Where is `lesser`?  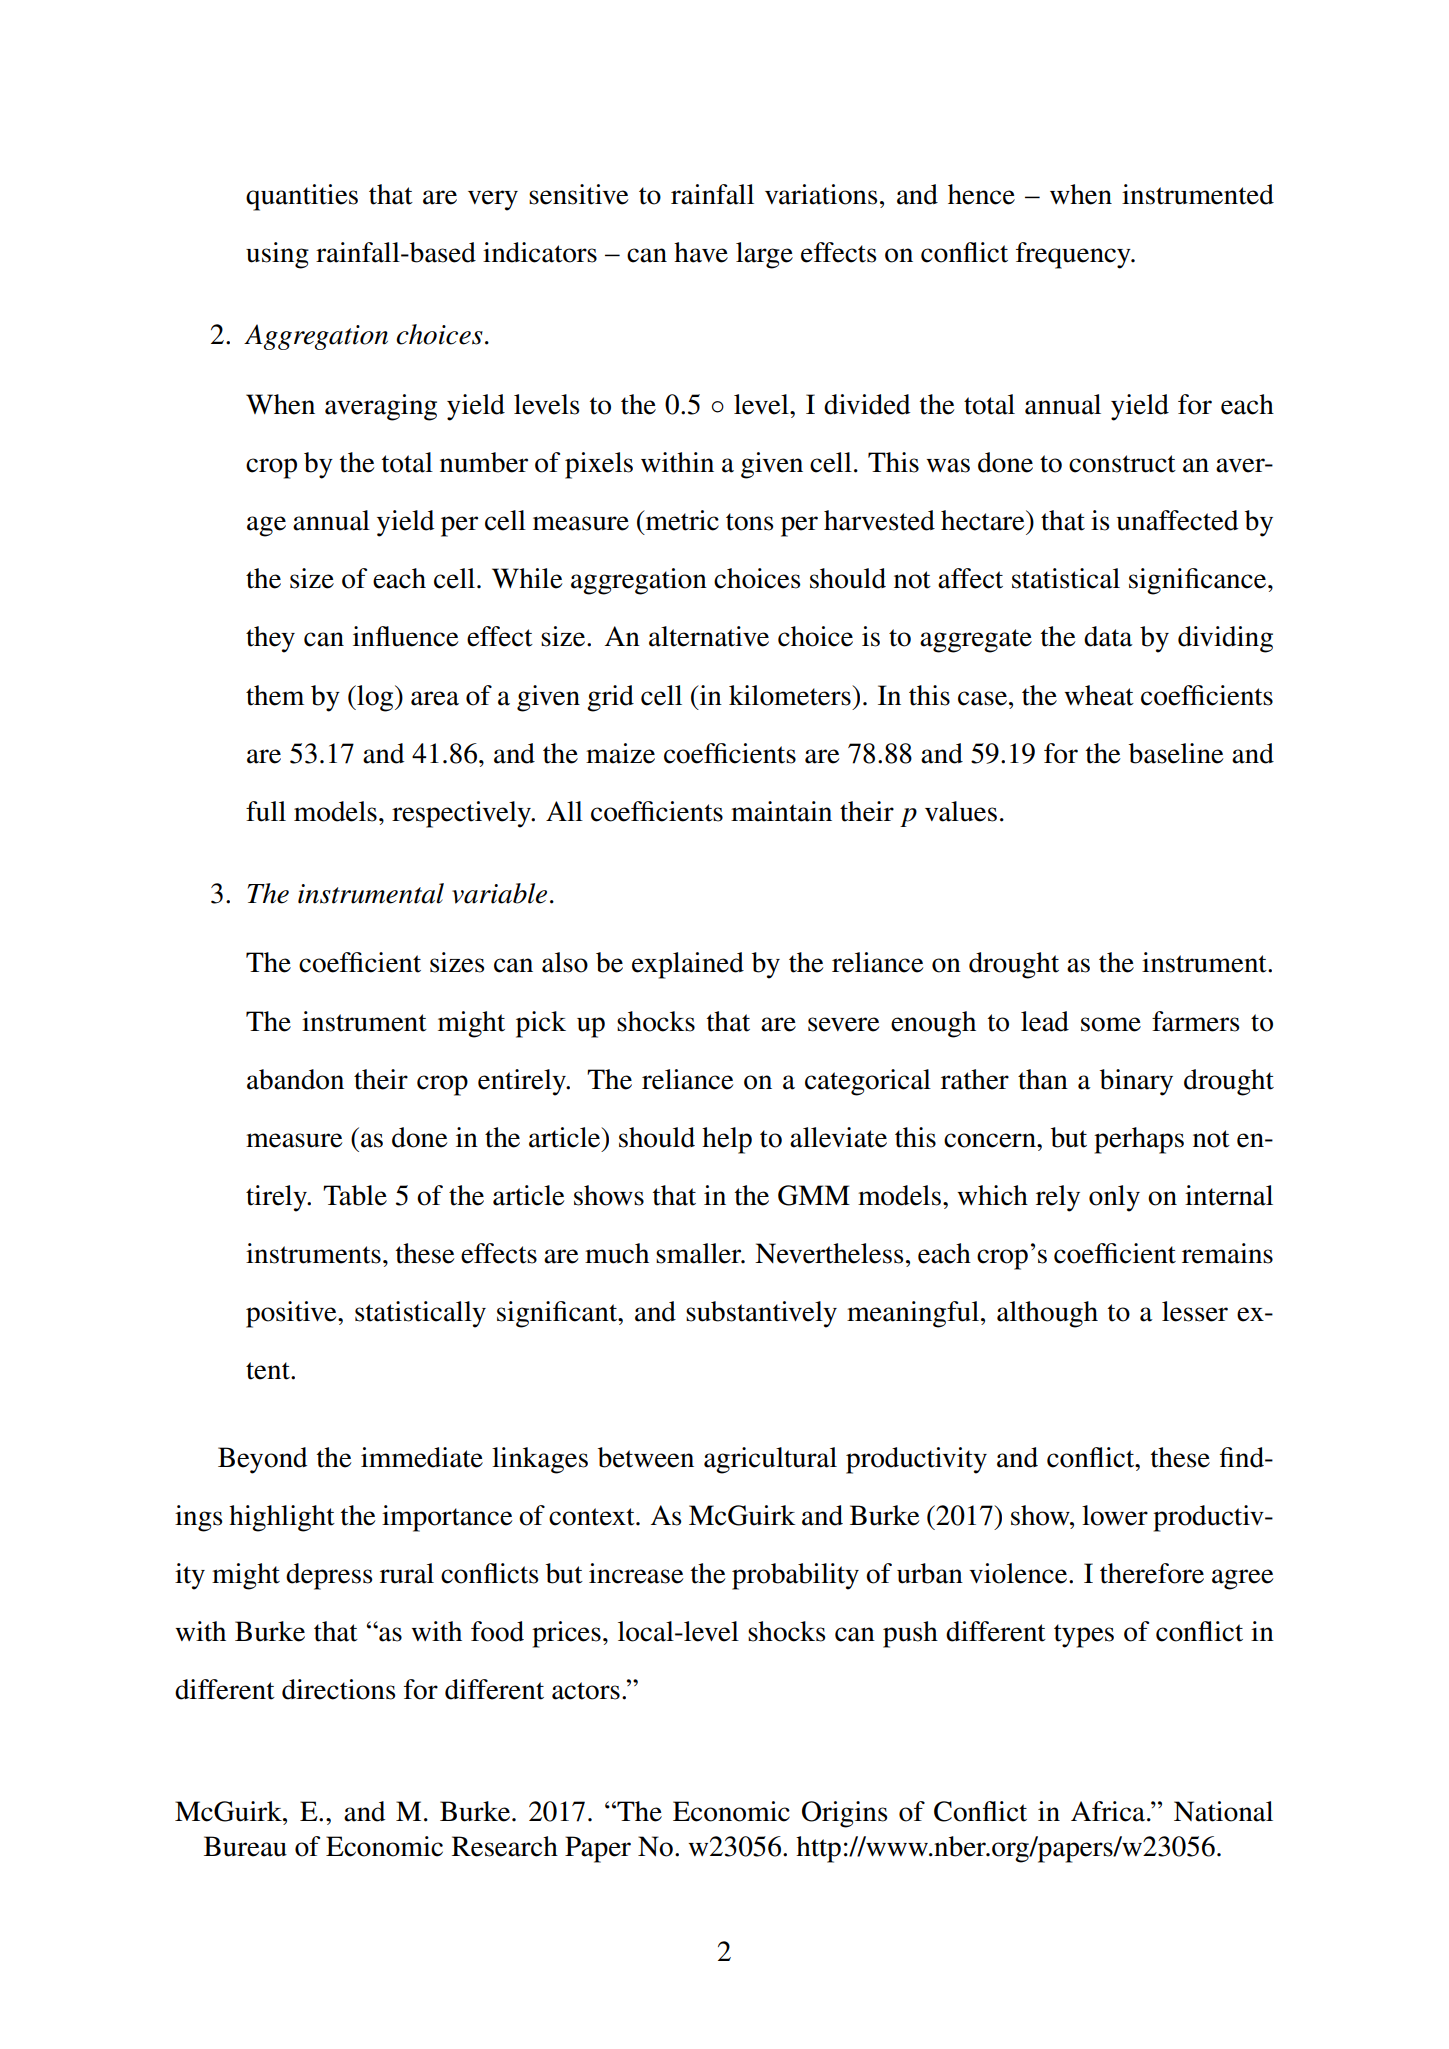 lesser is located at coordinates (1195, 1311).
